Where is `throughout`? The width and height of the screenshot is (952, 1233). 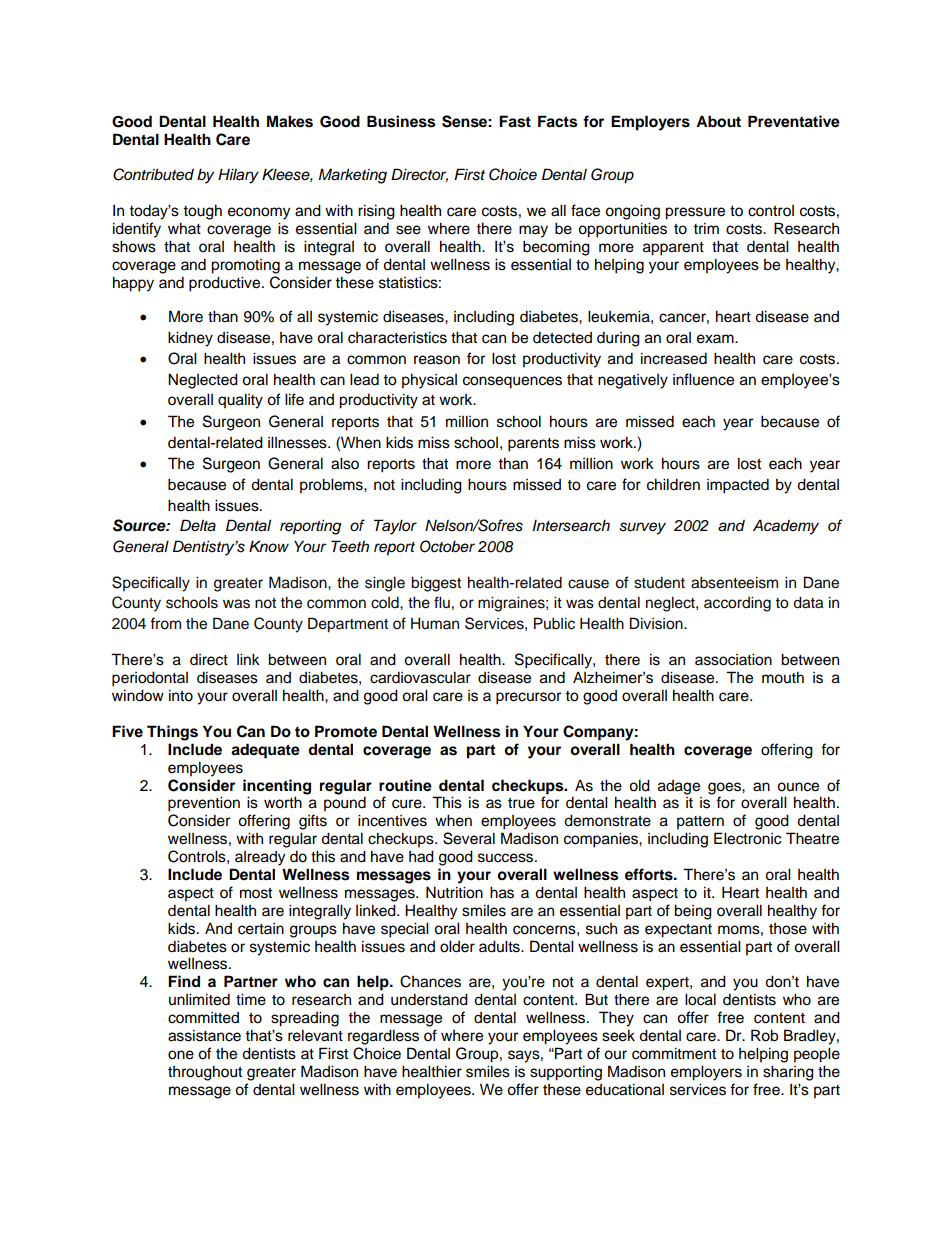
throughout is located at coordinates (205, 1073).
